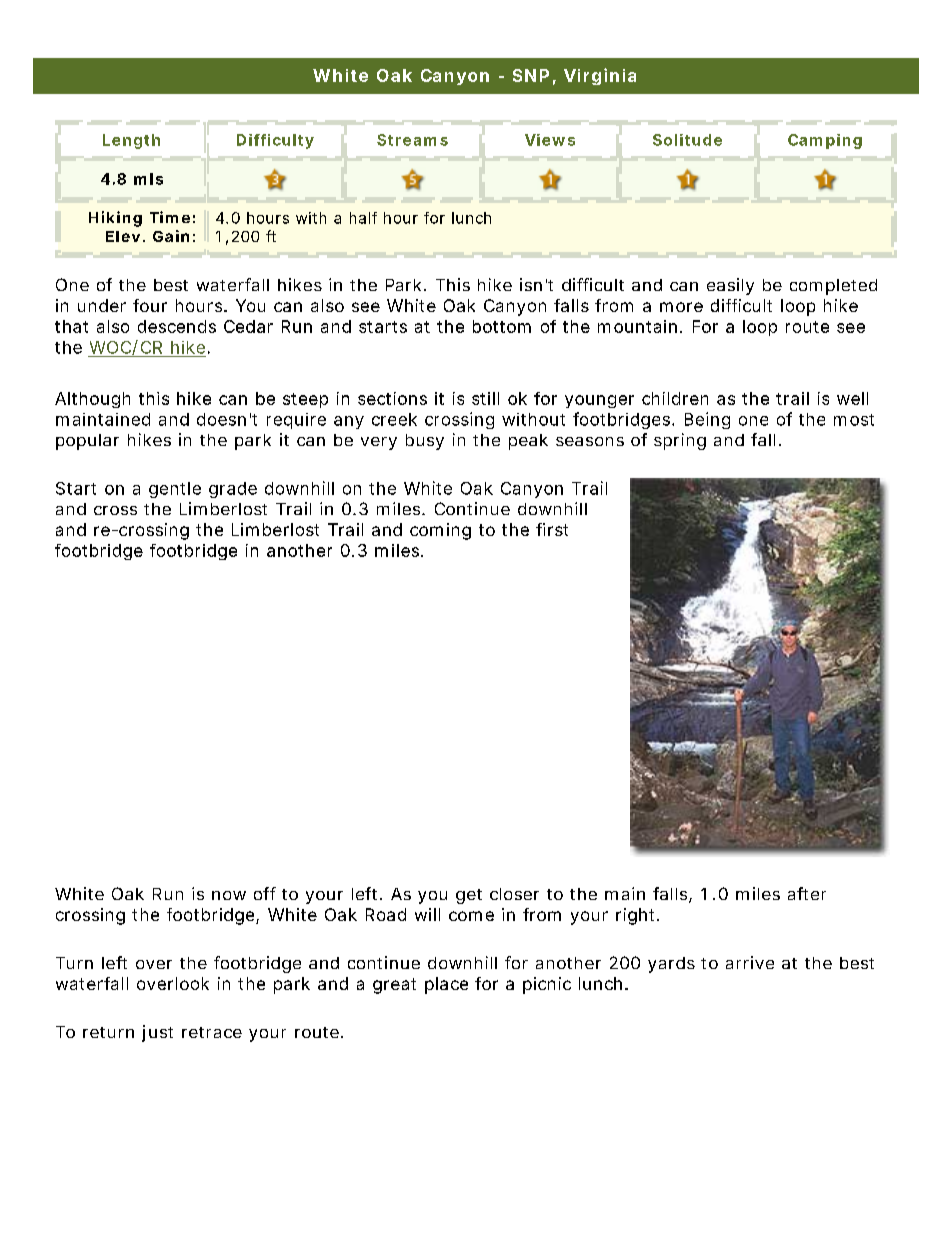 The width and height of the screenshot is (952, 1233). What do you see at coordinates (807, 893) in the screenshot?
I see `after` at bounding box center [807, 893].
